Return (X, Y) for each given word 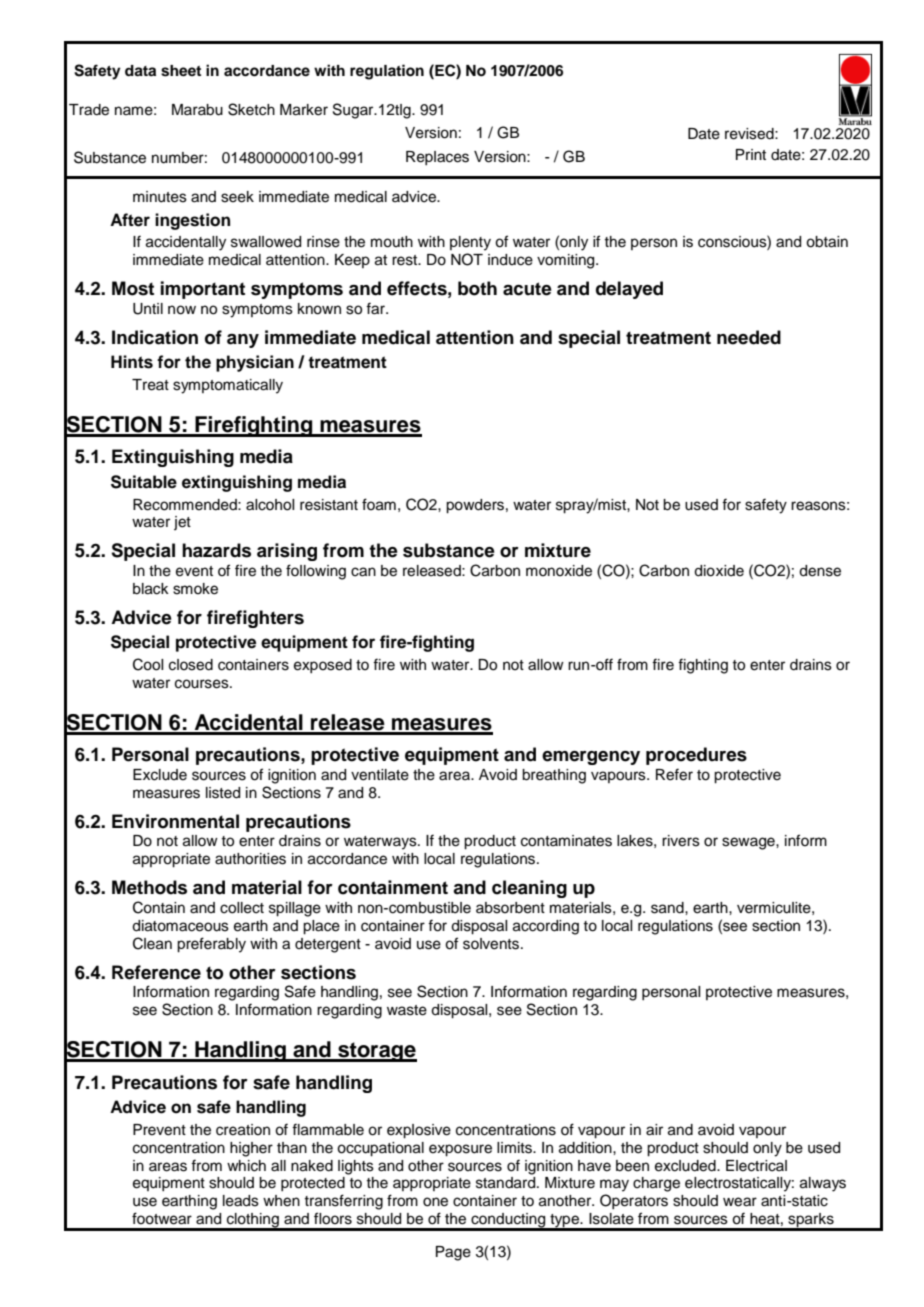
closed (191, 665)
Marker (304, 110)
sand (668, 908)
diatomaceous (180, 926)
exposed (323, 666)
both (477, 288)
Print (751, 154)
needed (749, 337)
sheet (181, 71)
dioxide (719, 571)
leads (241, 1201)
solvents (492, 944)
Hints (132, 362)
